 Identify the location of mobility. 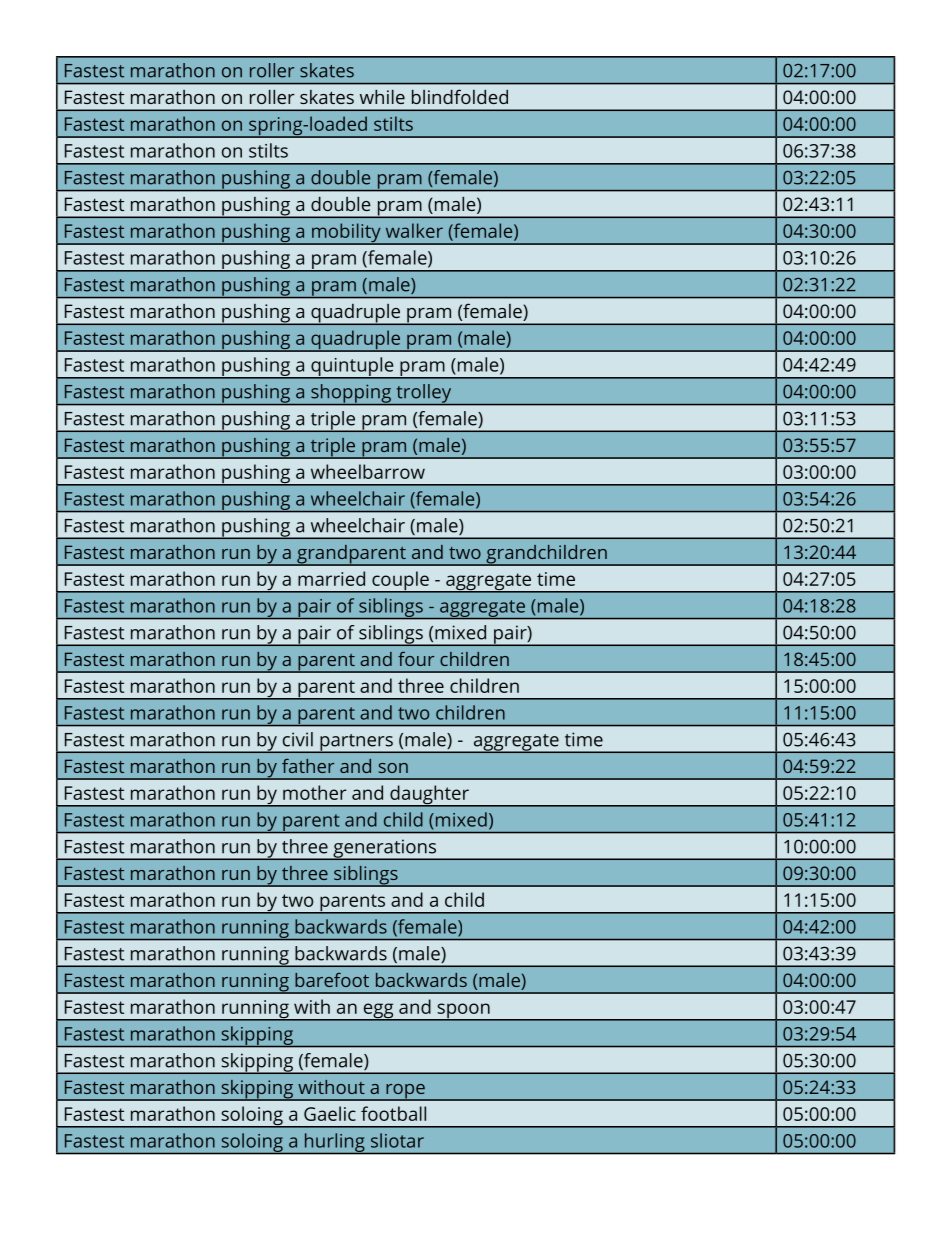
(346, 234).
